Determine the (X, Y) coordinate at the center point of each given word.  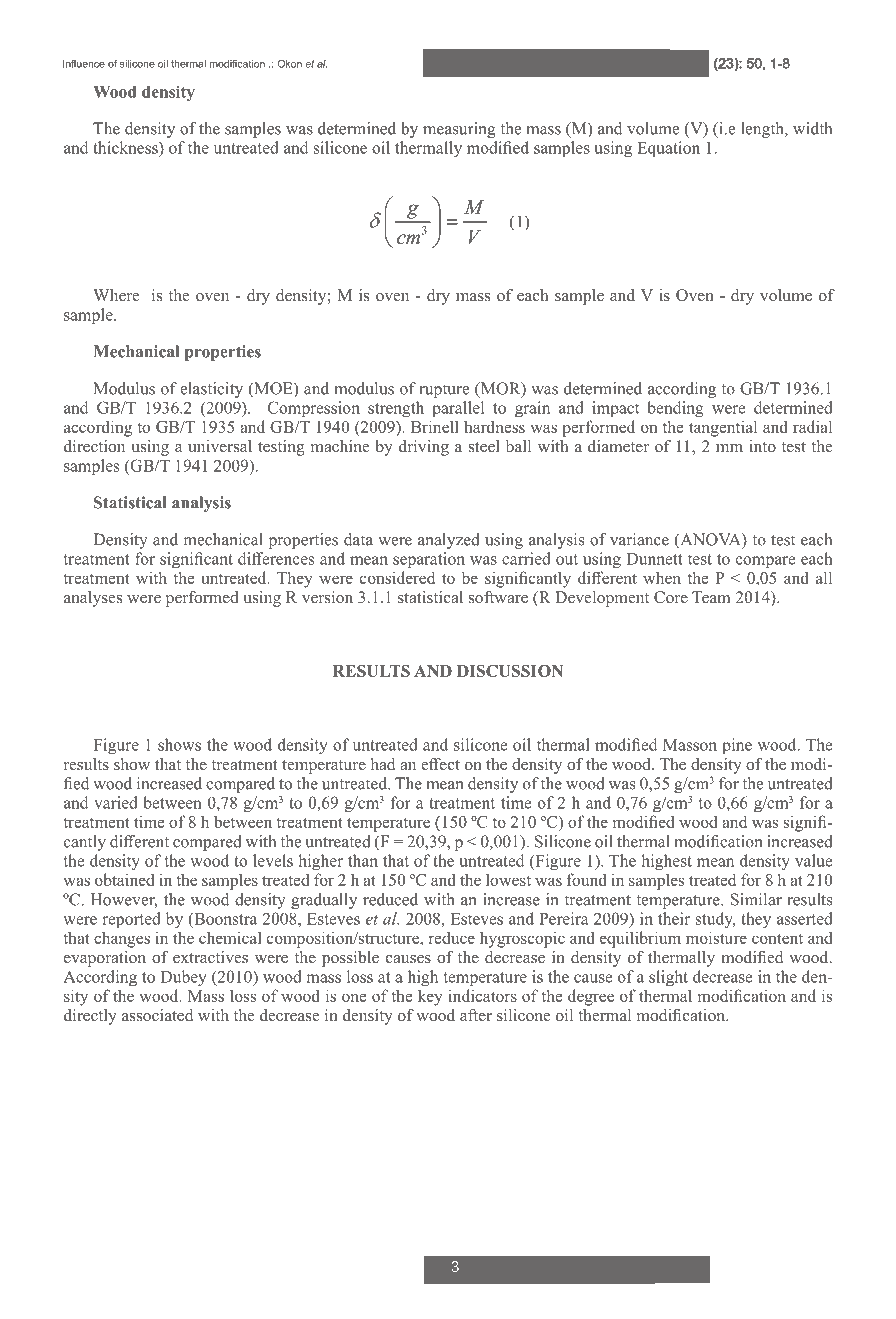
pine (737, 746)
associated (157, 1015)
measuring (459, 130)
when (662, 577)
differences (276, 558)
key (430, 997)
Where (116, 295)
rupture (444, 391)
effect (440, 764)
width (812, 128)
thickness (126, 147)
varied (116, 802)
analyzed (449, 541)
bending (675, 409)
